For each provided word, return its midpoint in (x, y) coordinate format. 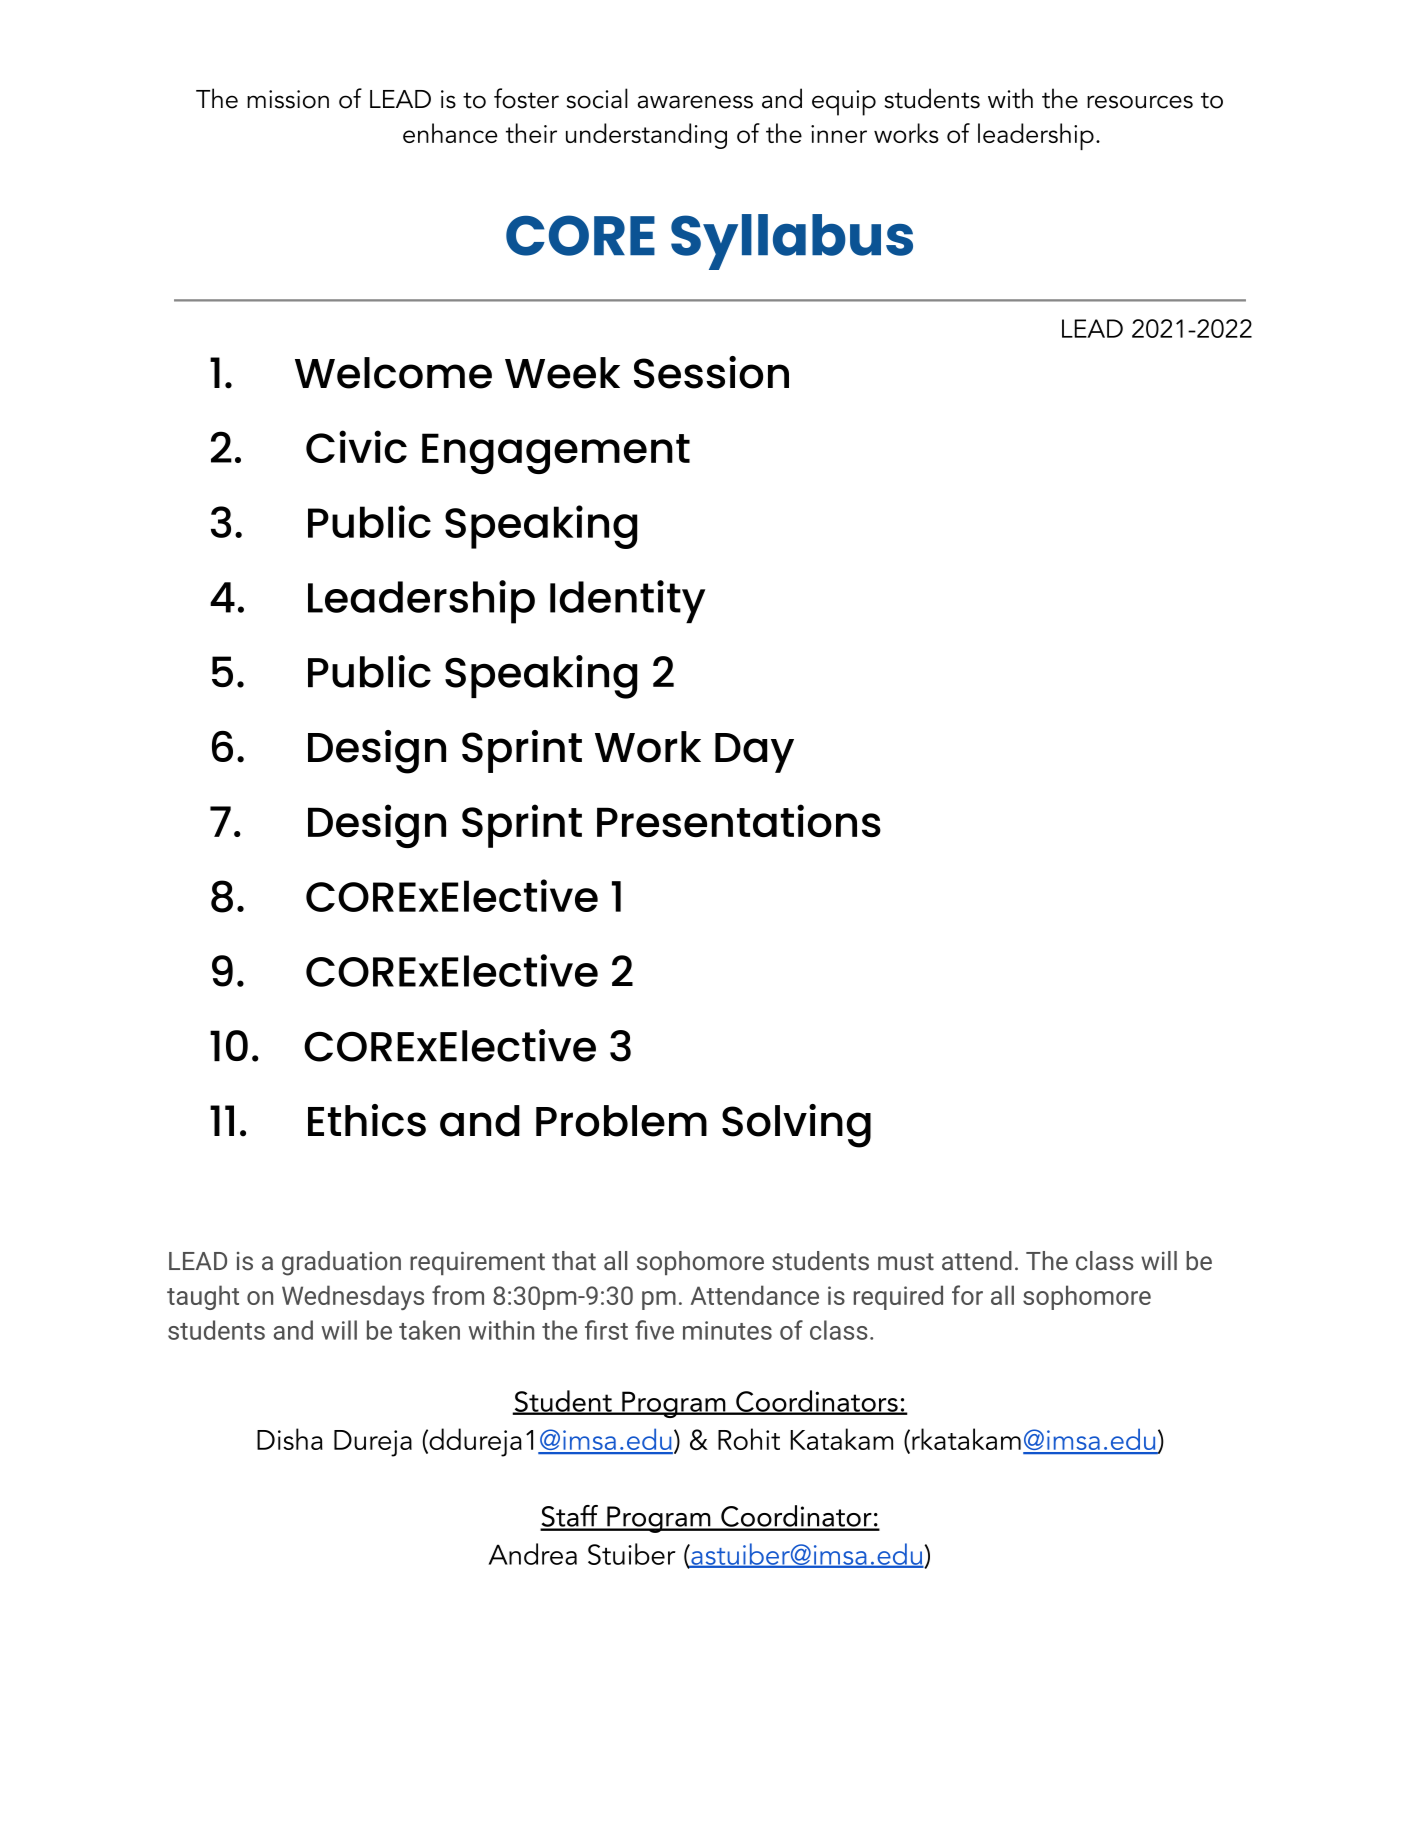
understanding (646, 136)
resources (1140, 102)
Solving (796, 1126)
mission (288, 99)
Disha (290, 1439)
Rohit (749, 1439)
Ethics (367, 1120)
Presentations (739, 820)
